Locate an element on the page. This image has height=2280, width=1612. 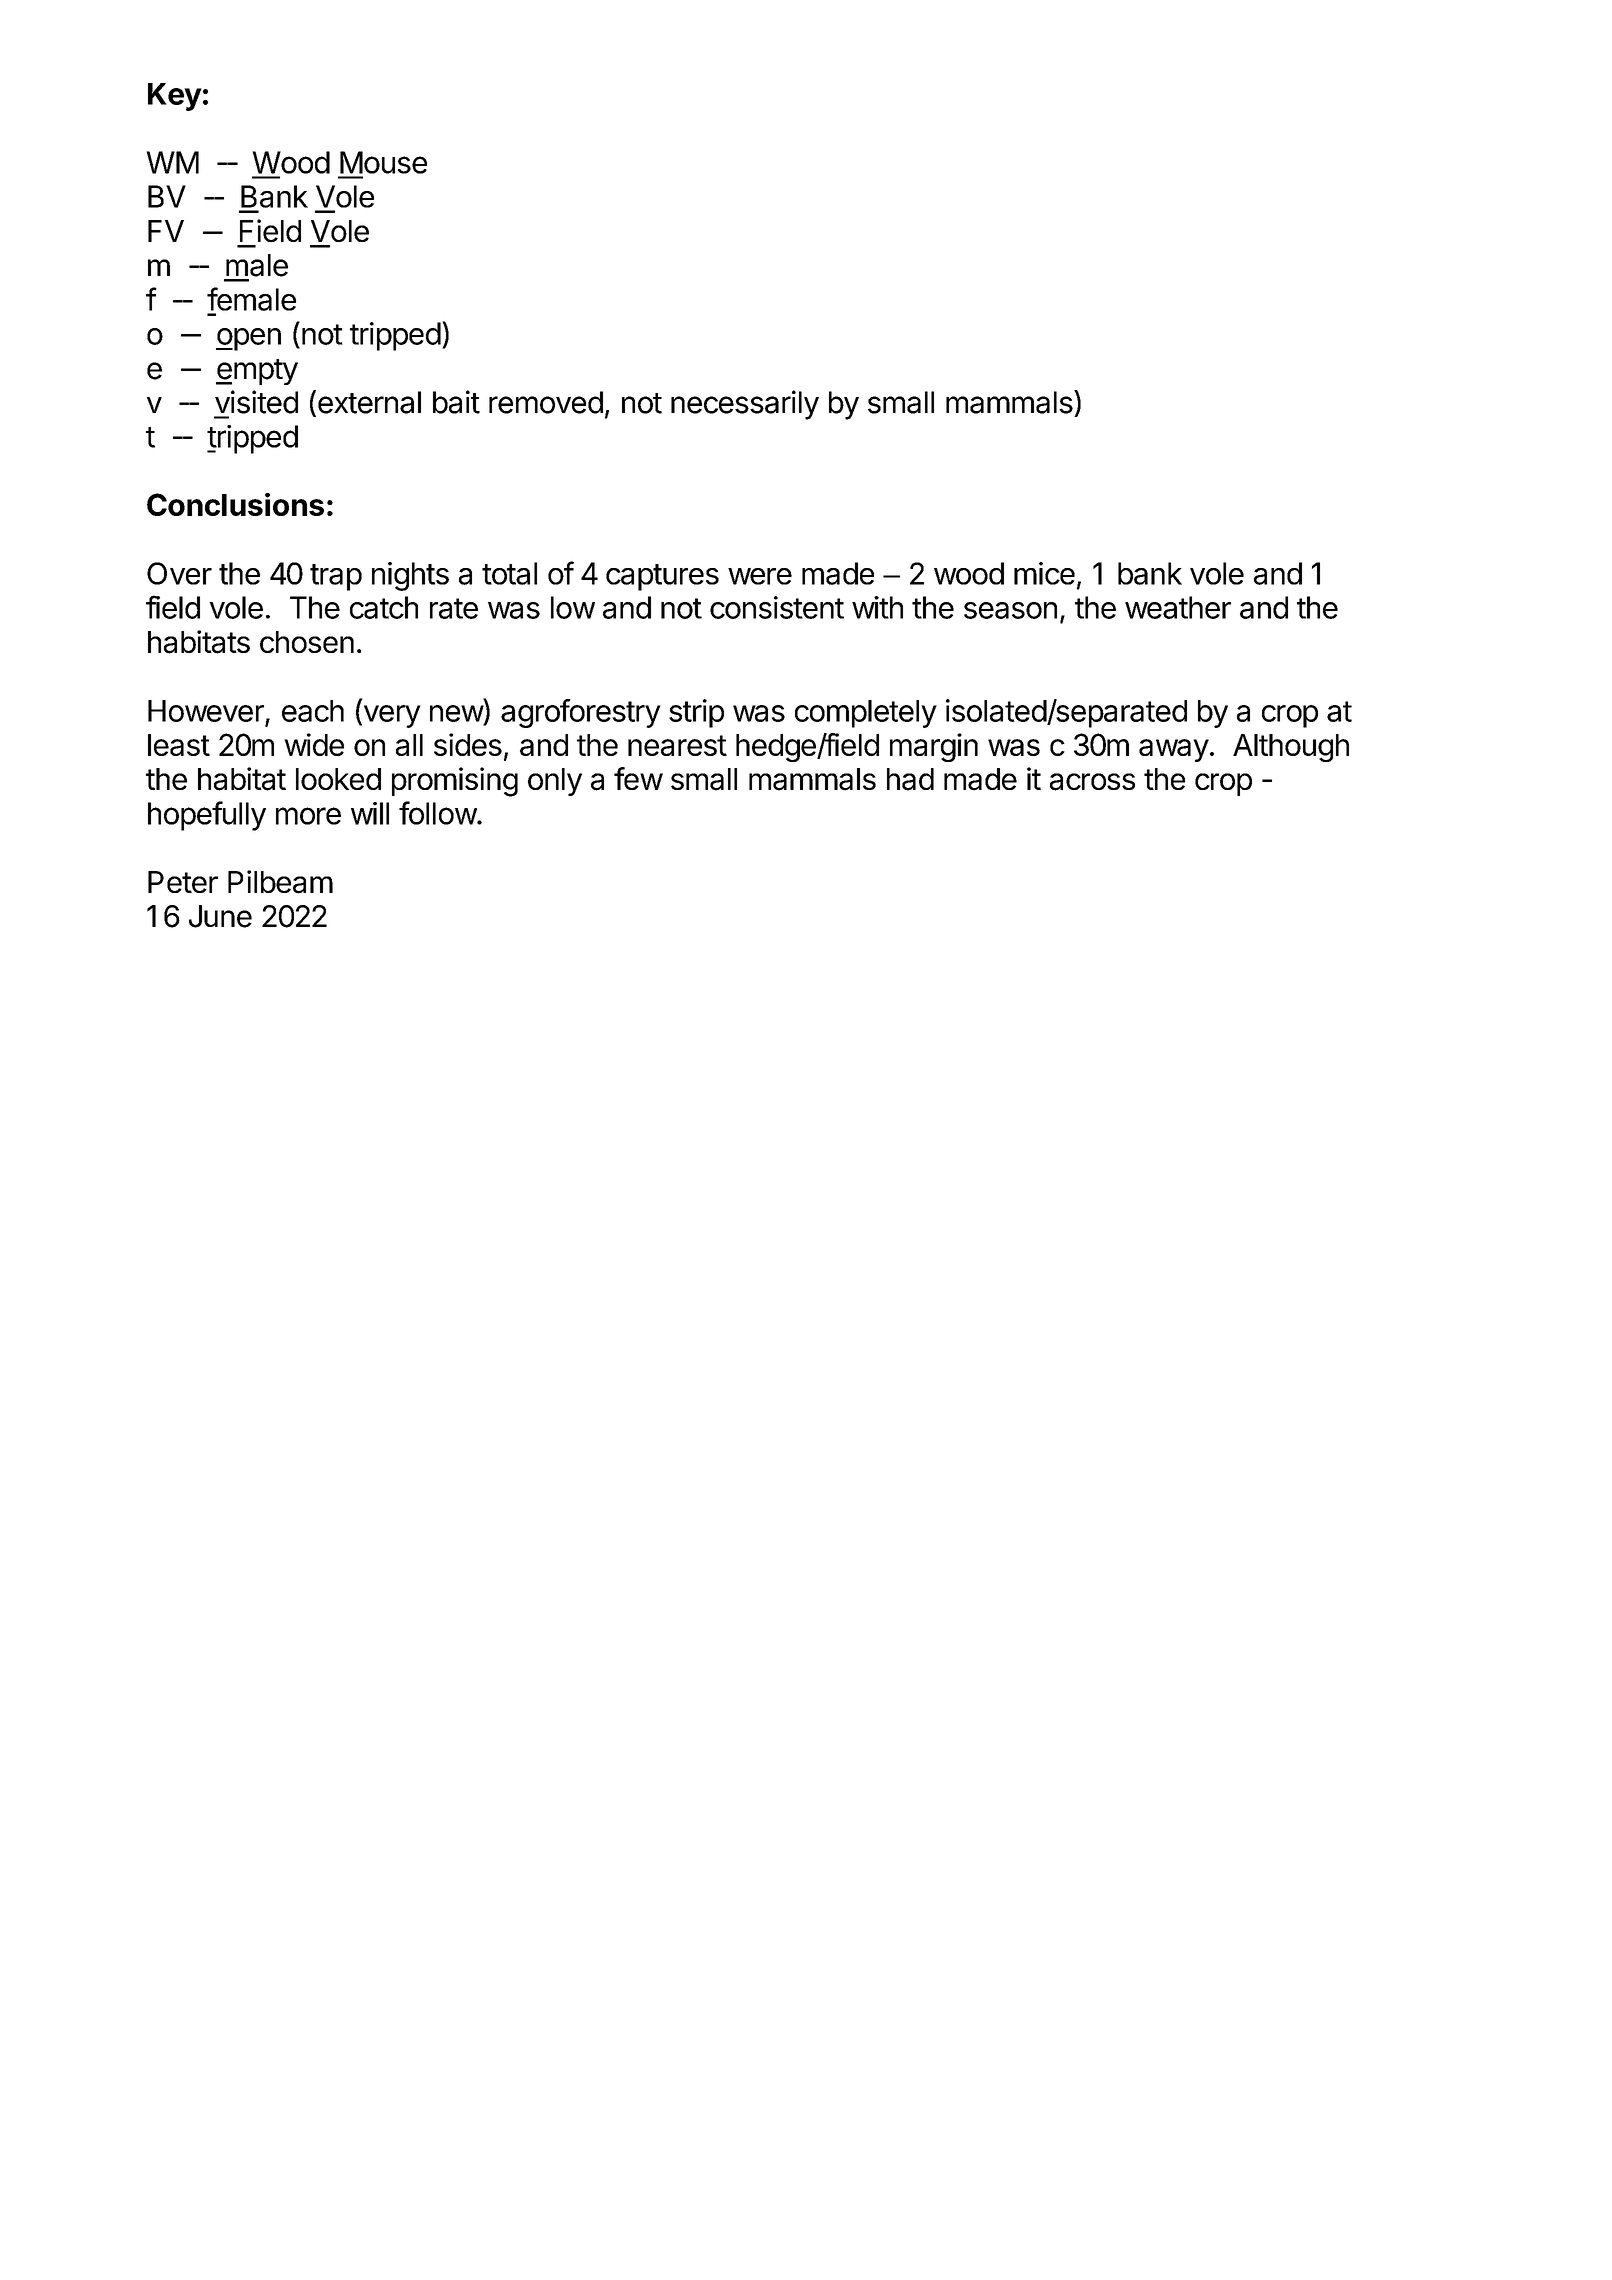
mice is located at coordinates (1044, 573).
